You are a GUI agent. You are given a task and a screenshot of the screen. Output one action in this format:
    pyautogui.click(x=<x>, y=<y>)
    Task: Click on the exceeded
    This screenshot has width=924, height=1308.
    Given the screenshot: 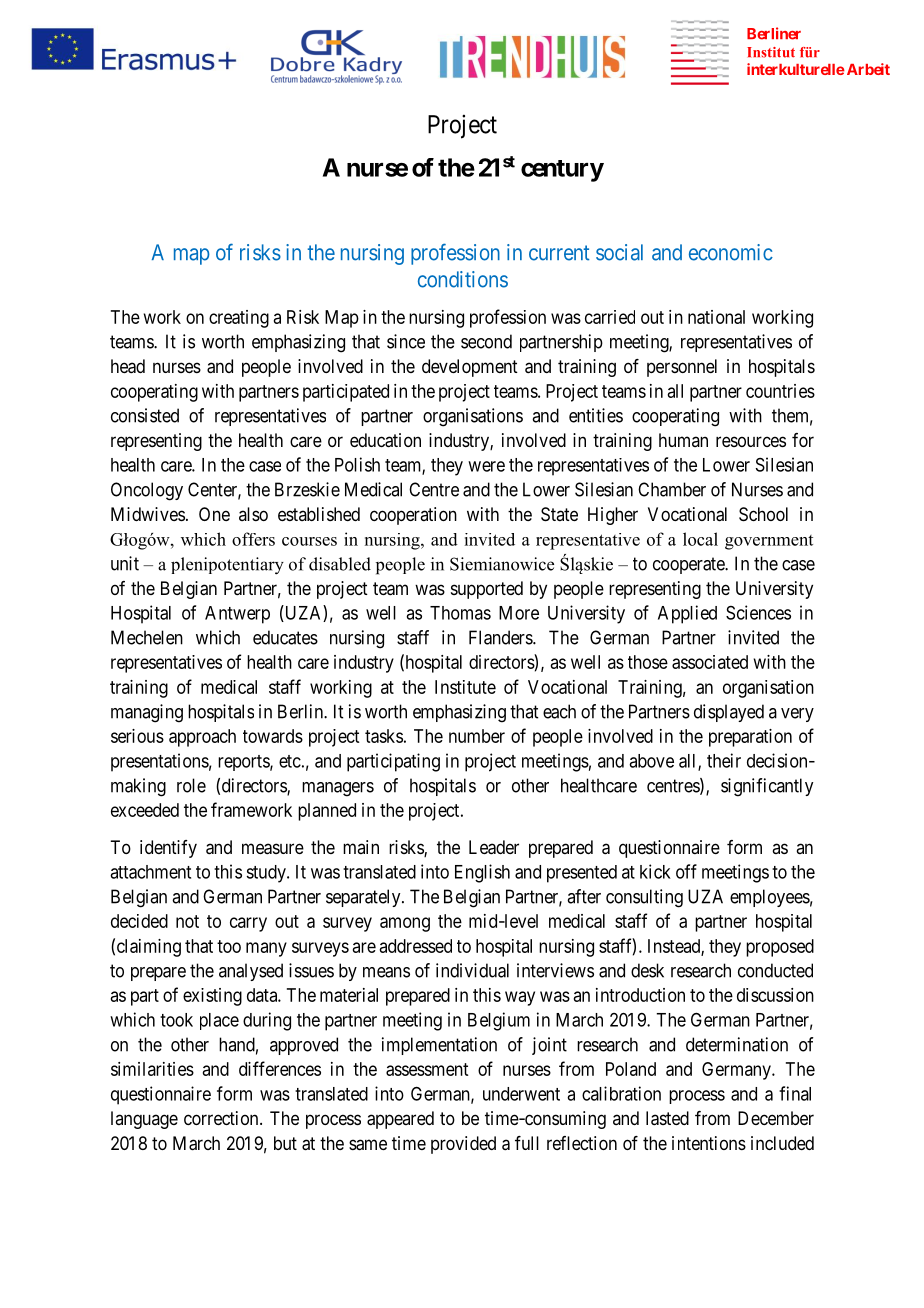 What is the action you would take?
    pyautogui.click(x=145, y=810)
